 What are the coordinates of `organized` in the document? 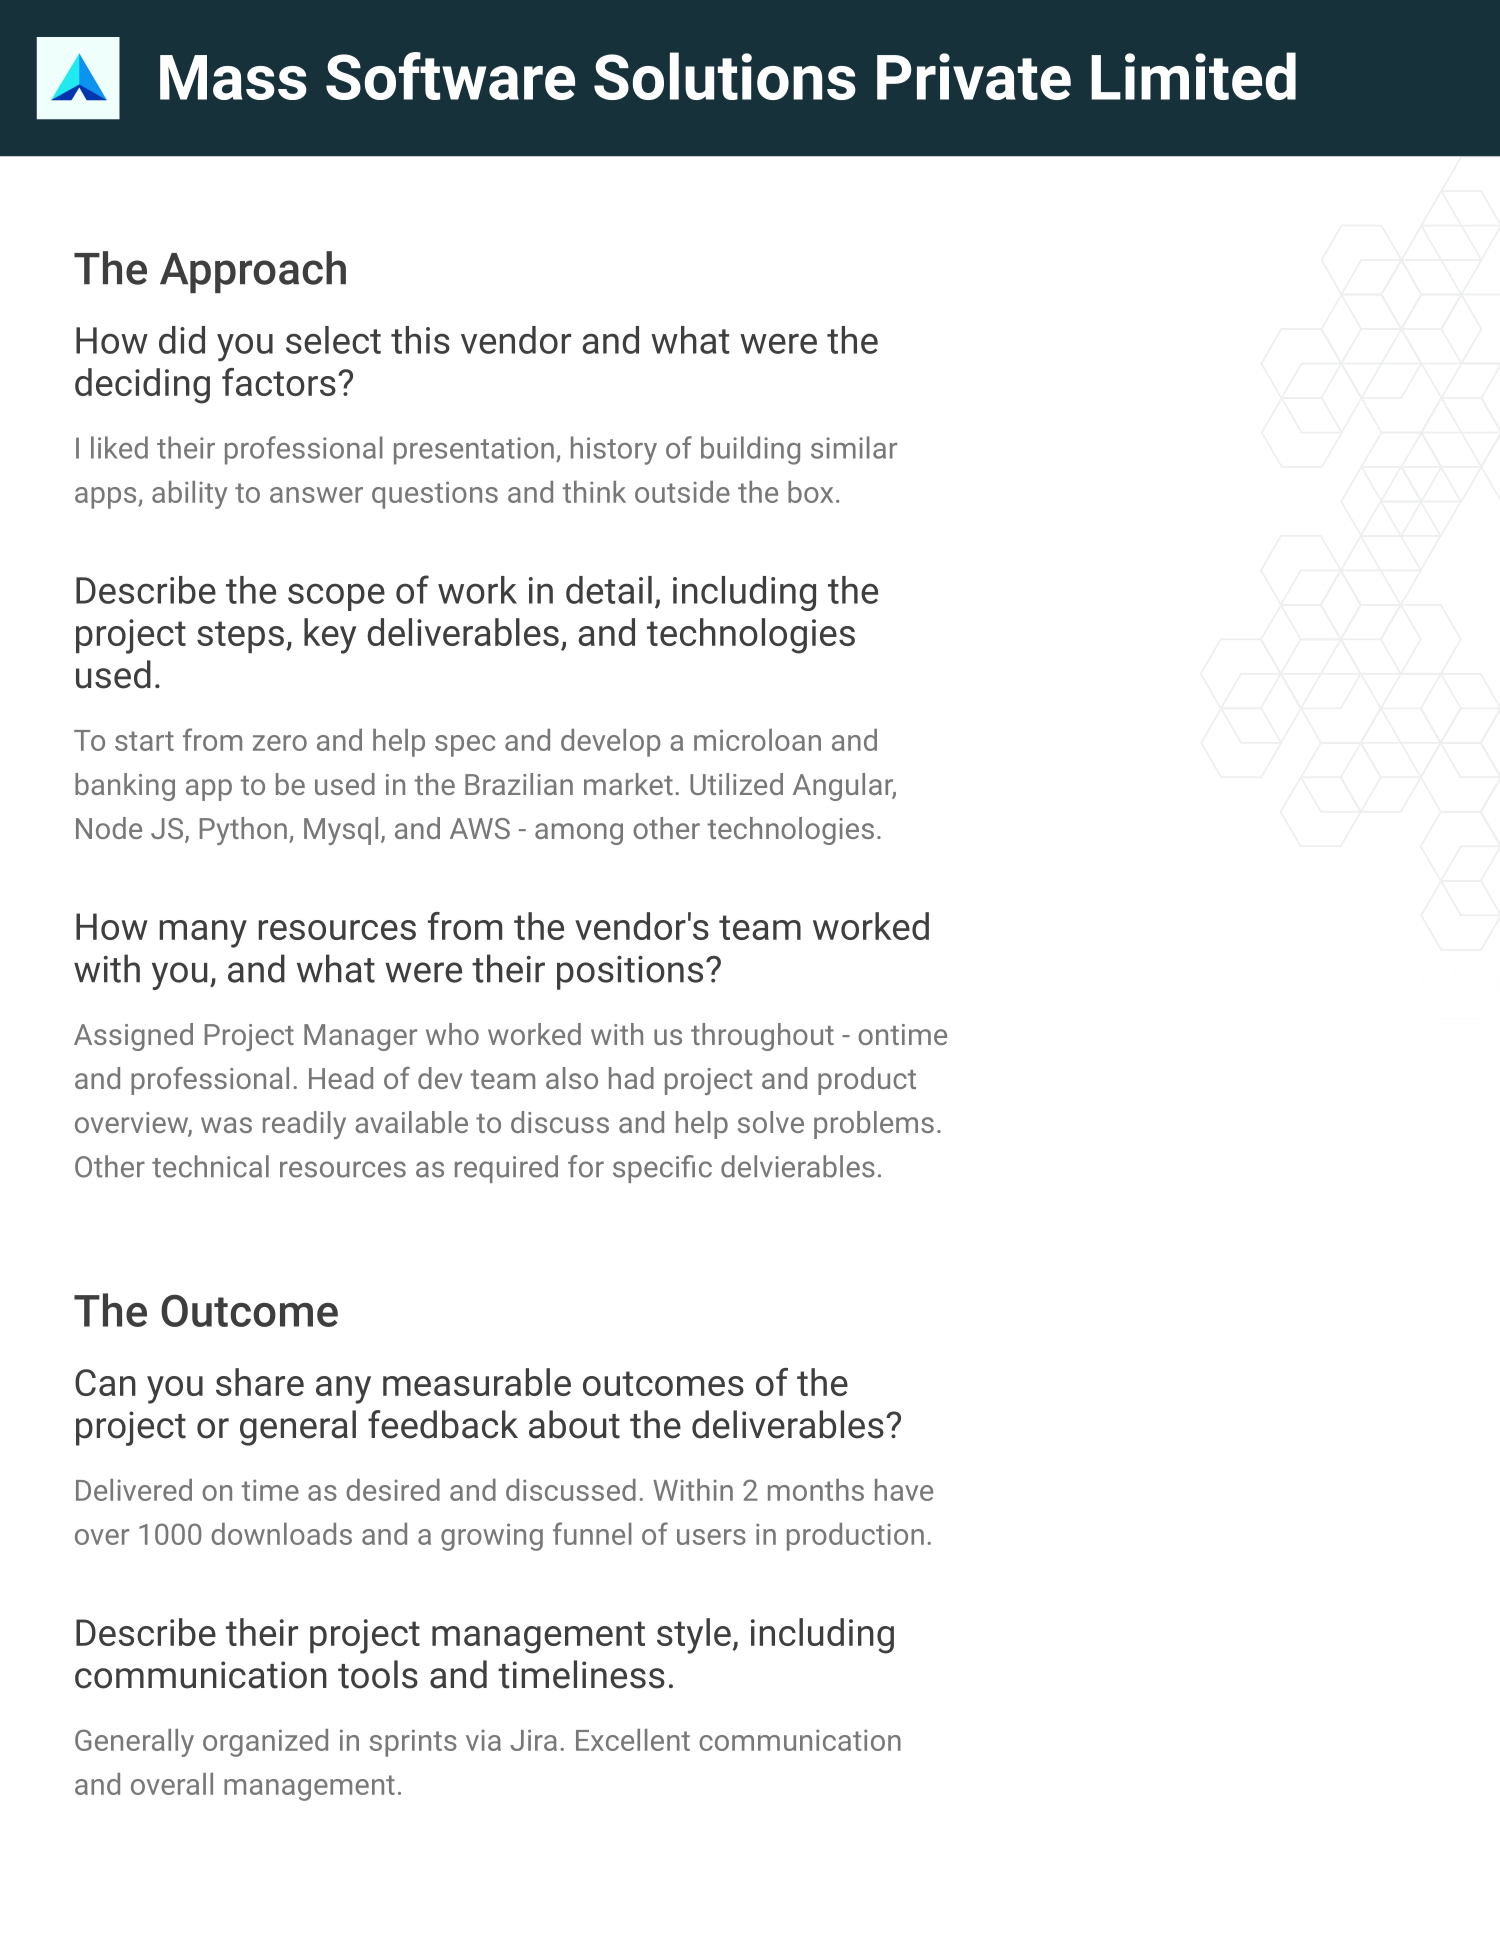 It's located at (265, 1743).
